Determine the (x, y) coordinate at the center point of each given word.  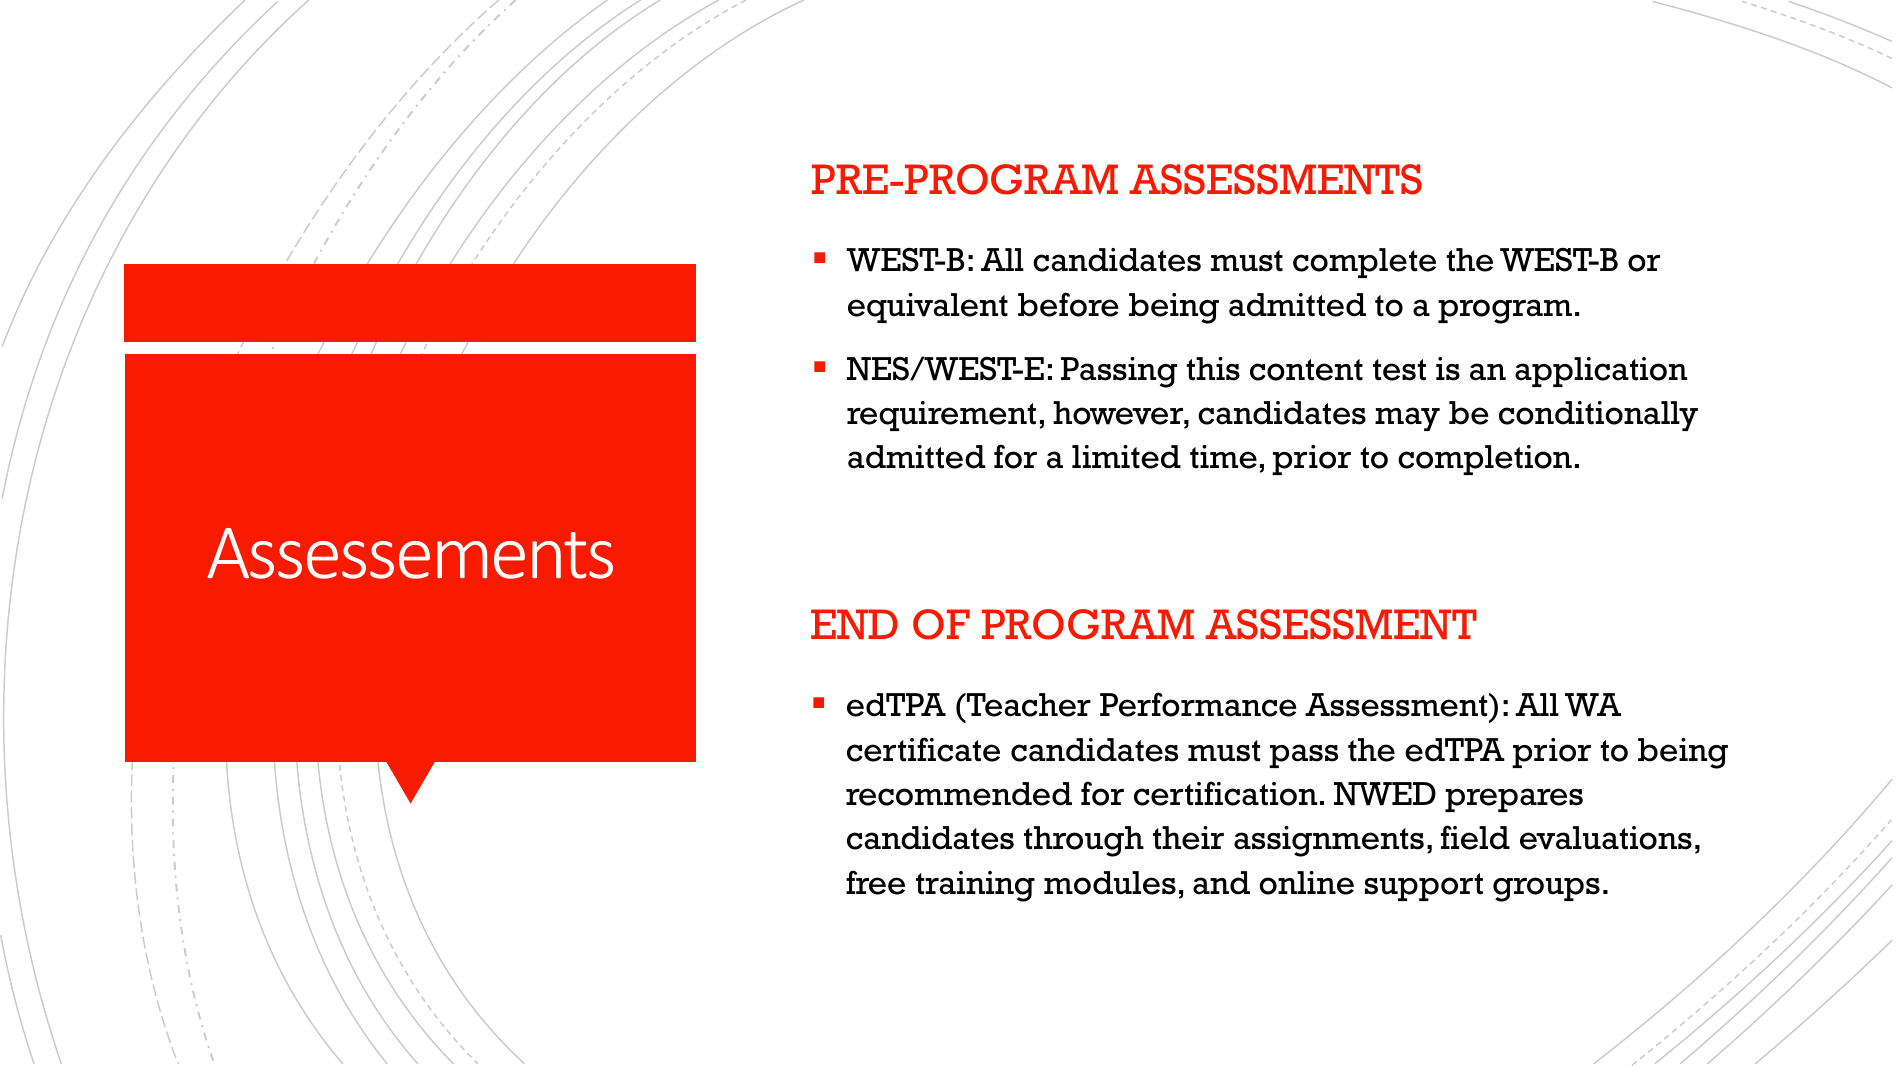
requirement (941, 416)
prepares (1514, 800)
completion (1485, 460)
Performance (1198, 704)
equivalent (928, 308)
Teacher (1027, 705)
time (1223, 457)
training (975, 886)
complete (1364, 263)
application (1601, 372)
